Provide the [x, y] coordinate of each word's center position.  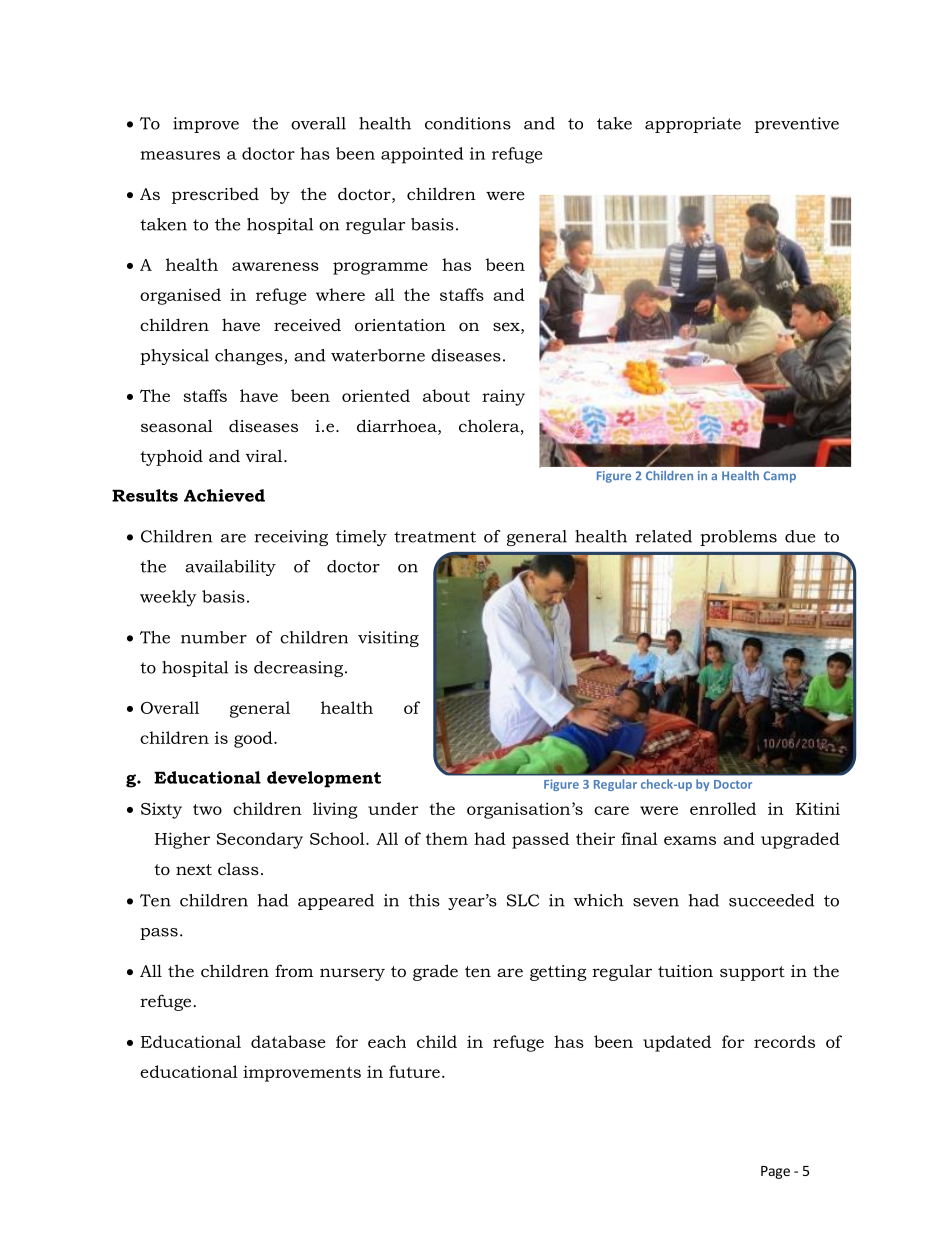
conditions [468, 123]
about [446, 395]
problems [738, 538]
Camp [779, 477]
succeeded [771, 900]
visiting [388, 639]
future [414, 1071]
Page [775, 1172]
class [238, 868]
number [214, 637]
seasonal [177, 425]
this [424, 900]
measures [180, 155]
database [288, 1041]
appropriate [693, 125]
